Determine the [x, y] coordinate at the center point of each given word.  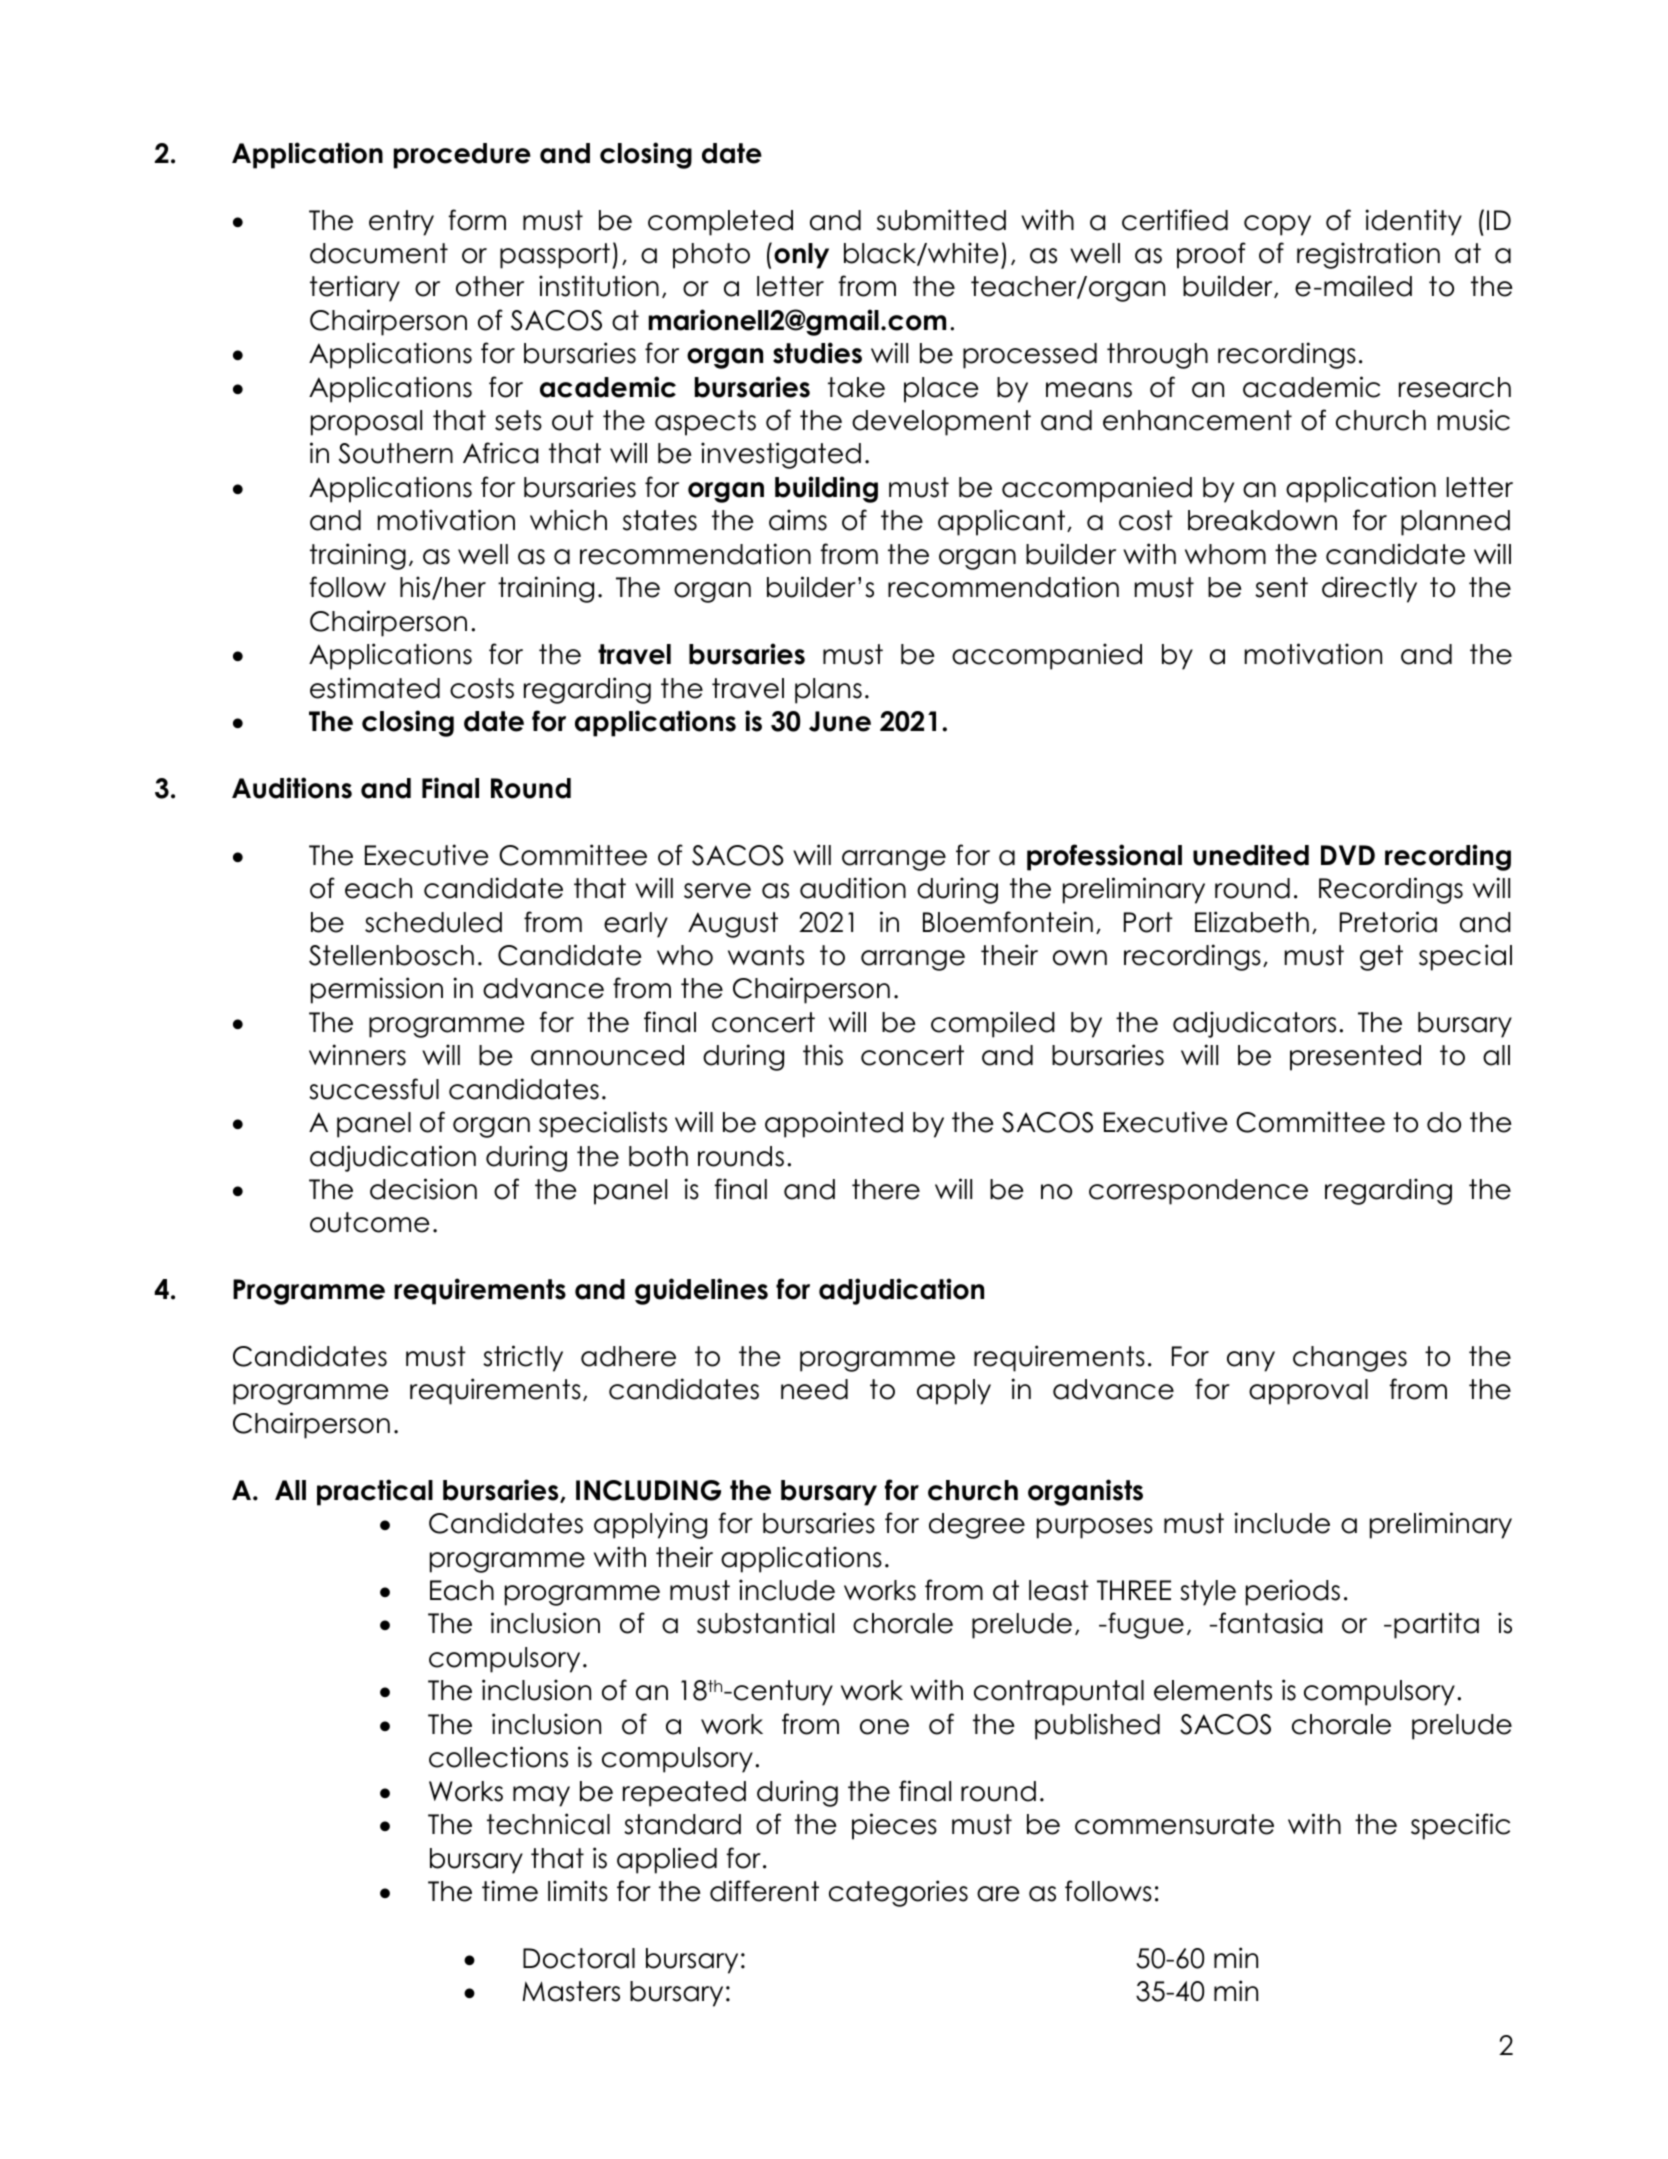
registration [1368, 255]
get [1381, 958]
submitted [941, 220]
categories [898, 1893]
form [477, 220]
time [510, 1891]
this [823, 1055]
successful [374, 1089]
